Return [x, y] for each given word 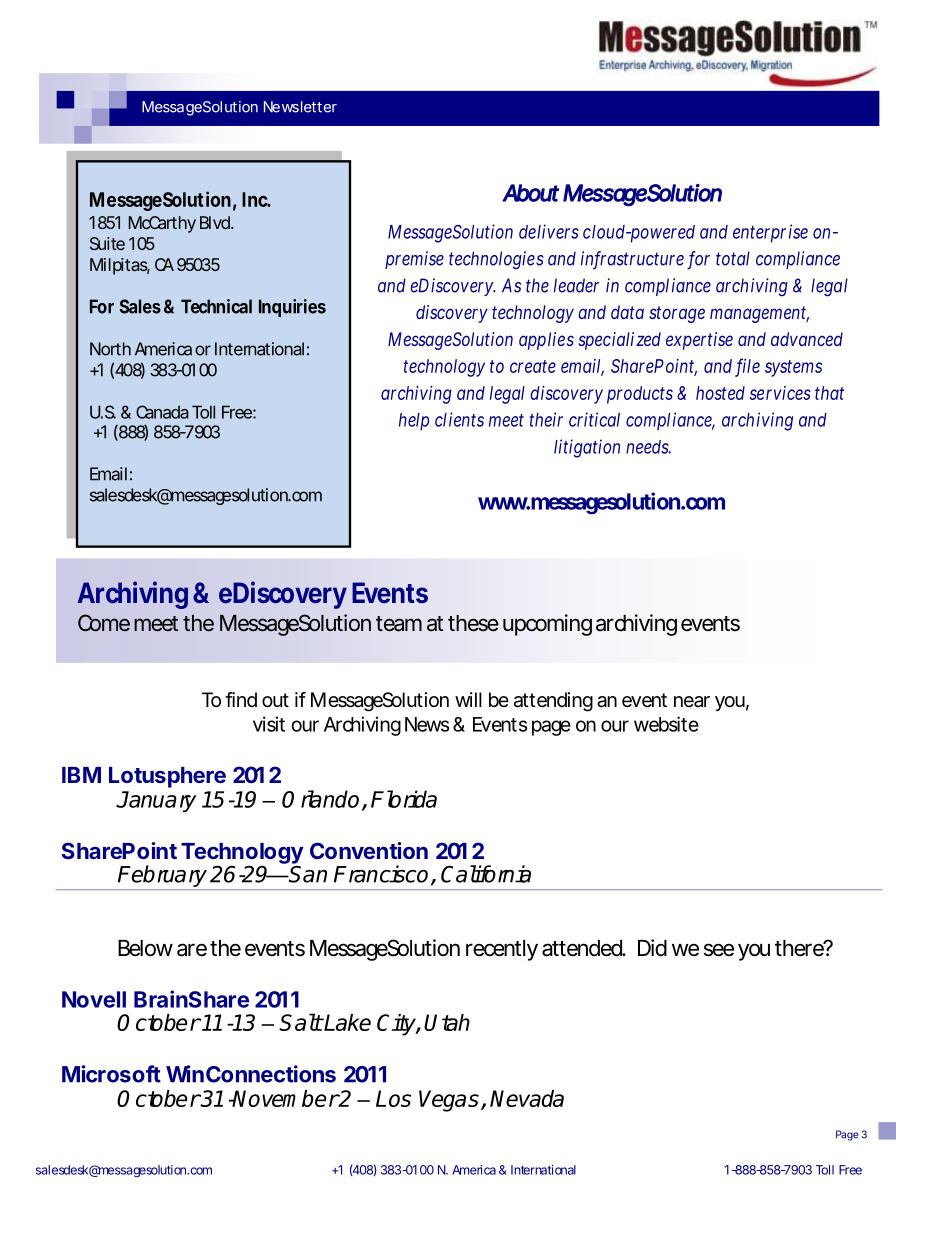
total [733, 258]
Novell [94, 999]
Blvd [216, 222]
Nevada [527, 1098]
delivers [549, 231]
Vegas [449, 1101]
